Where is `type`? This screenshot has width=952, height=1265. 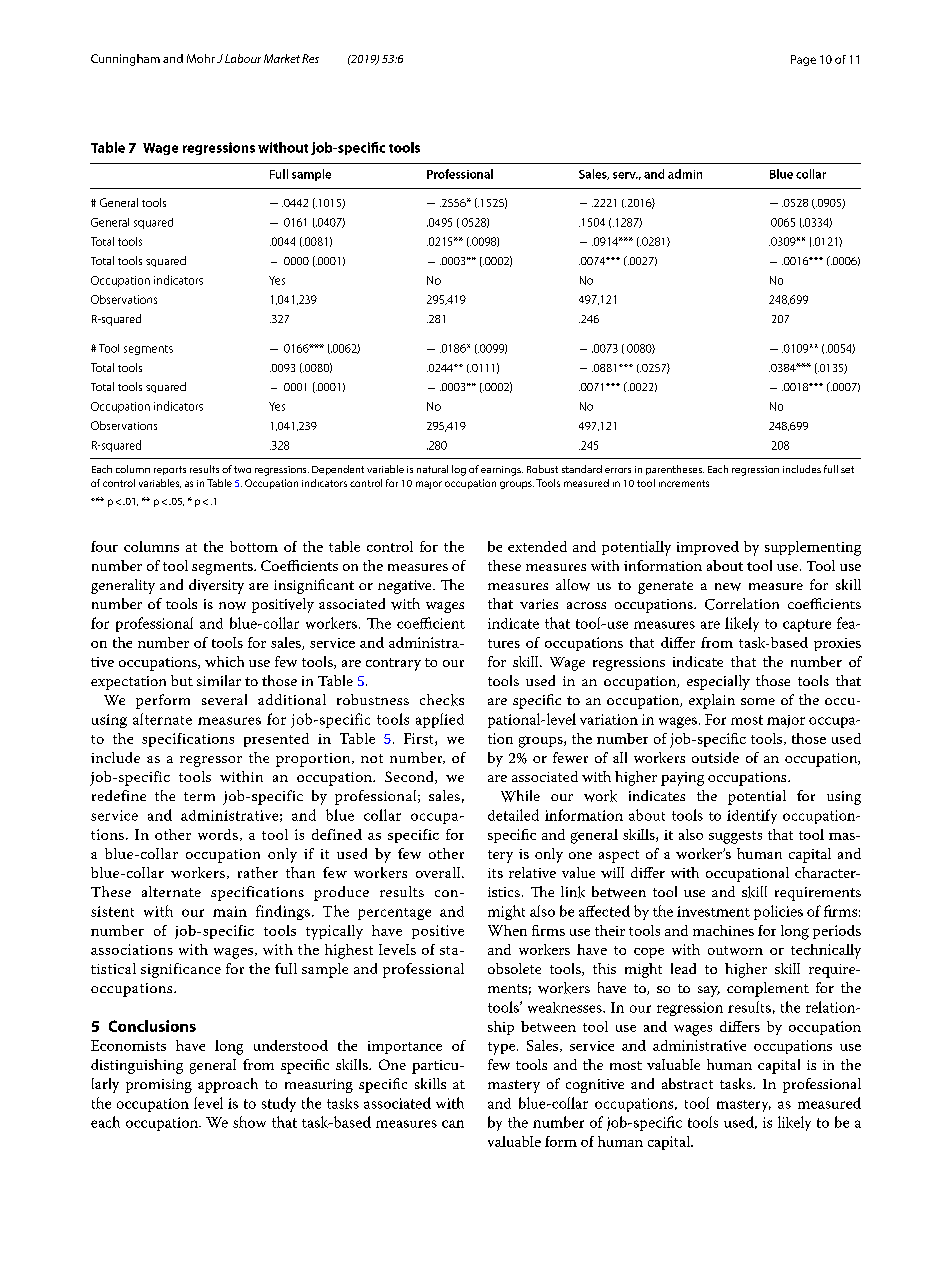
type is located at coordinates (503, 1048).
